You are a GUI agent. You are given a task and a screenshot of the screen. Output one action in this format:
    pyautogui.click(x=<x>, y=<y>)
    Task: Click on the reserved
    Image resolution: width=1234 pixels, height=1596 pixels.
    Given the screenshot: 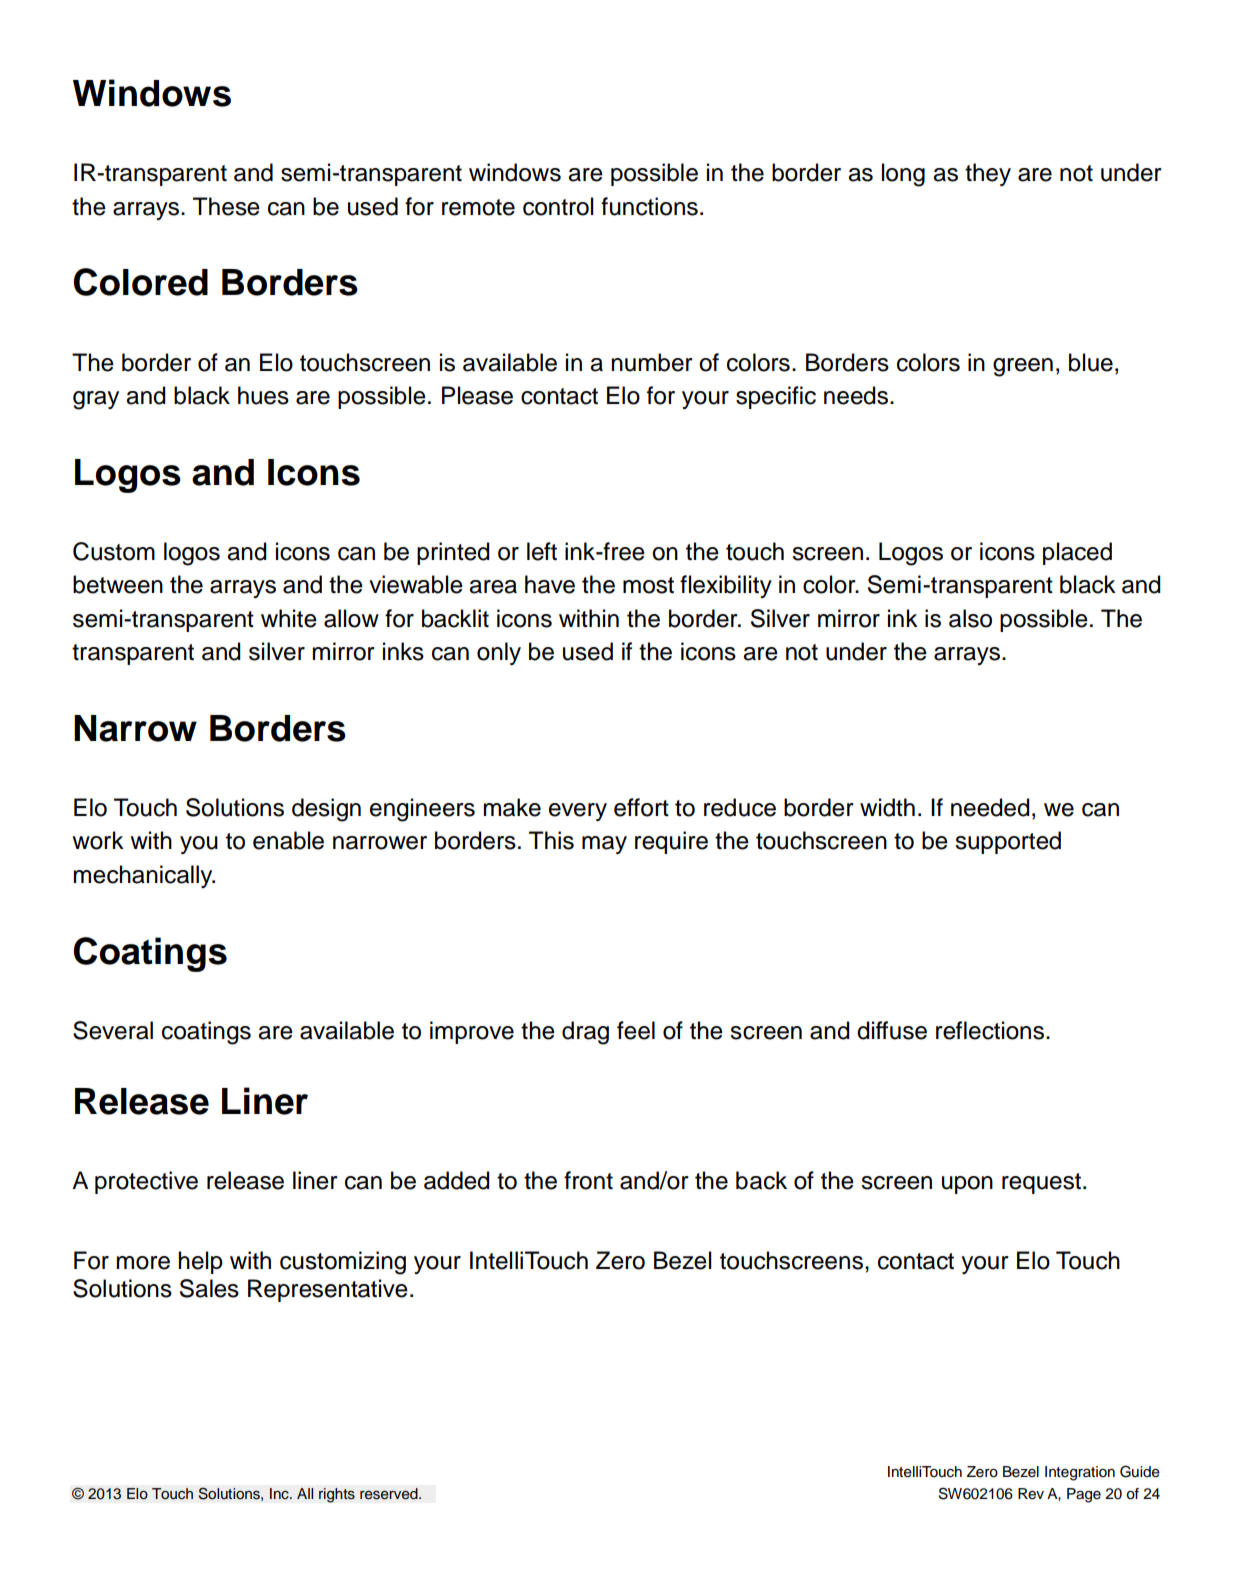 What is the action you would take?
    pyautogui.click(x=390, y=1494)
